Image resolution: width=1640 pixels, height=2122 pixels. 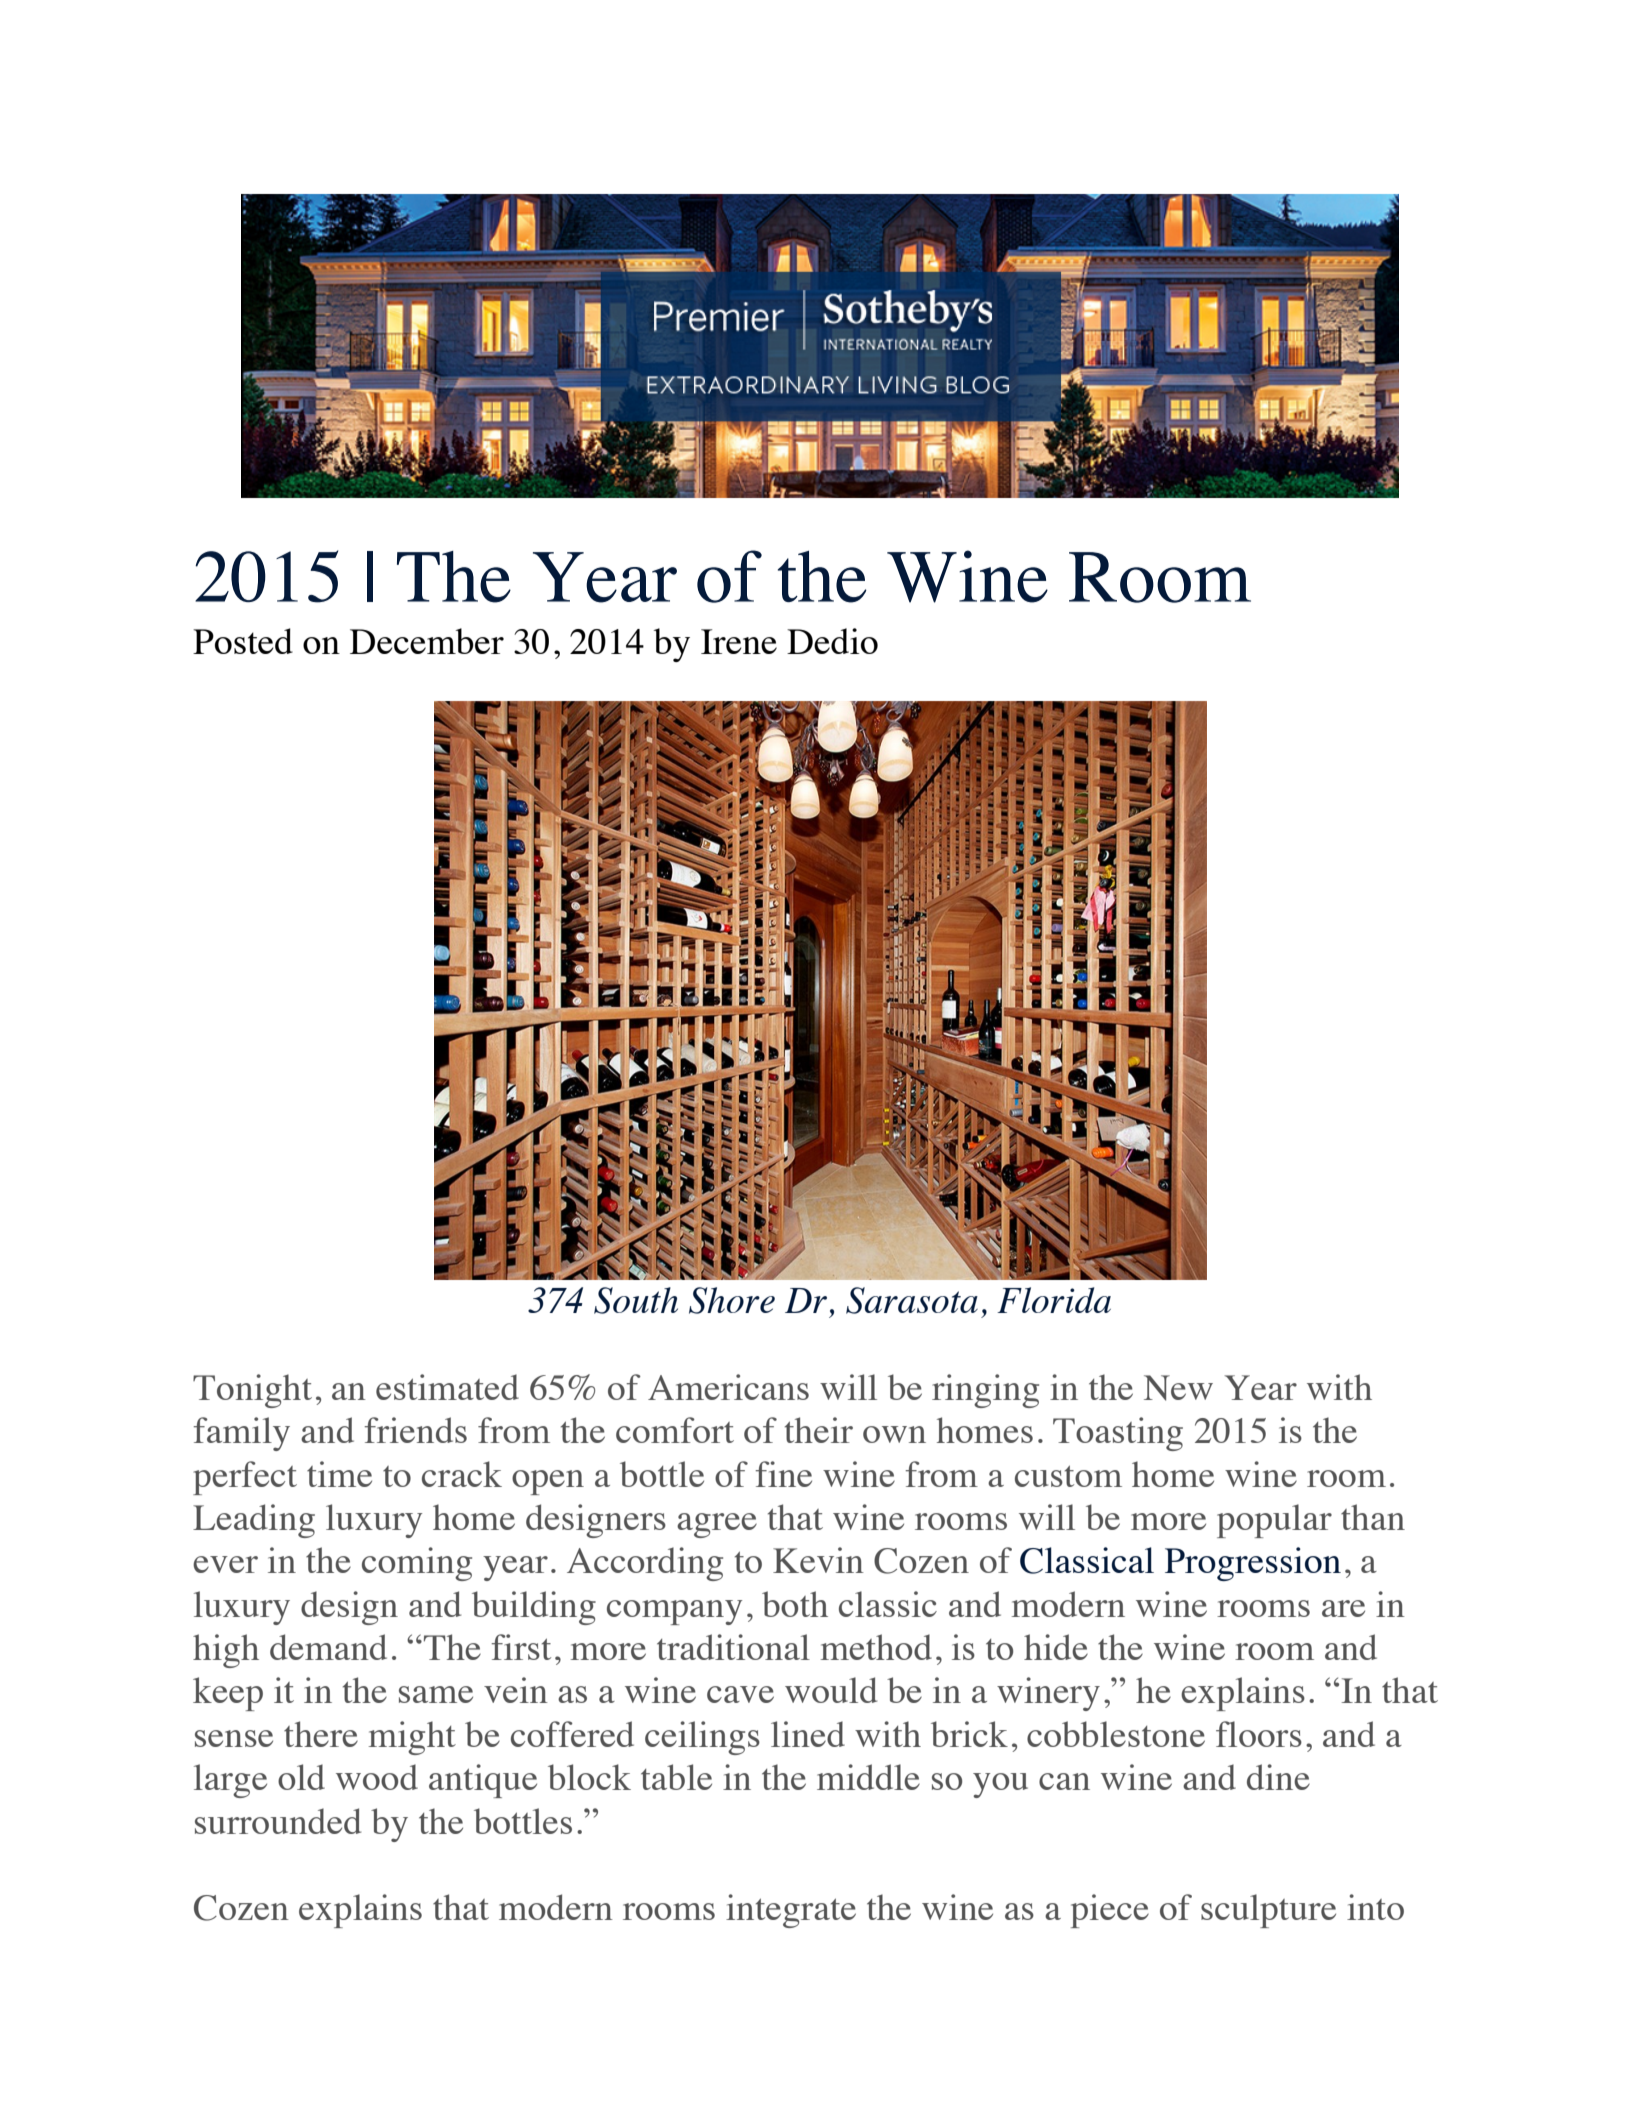 I want to click on integrate, so click(x=791, y=1911).
